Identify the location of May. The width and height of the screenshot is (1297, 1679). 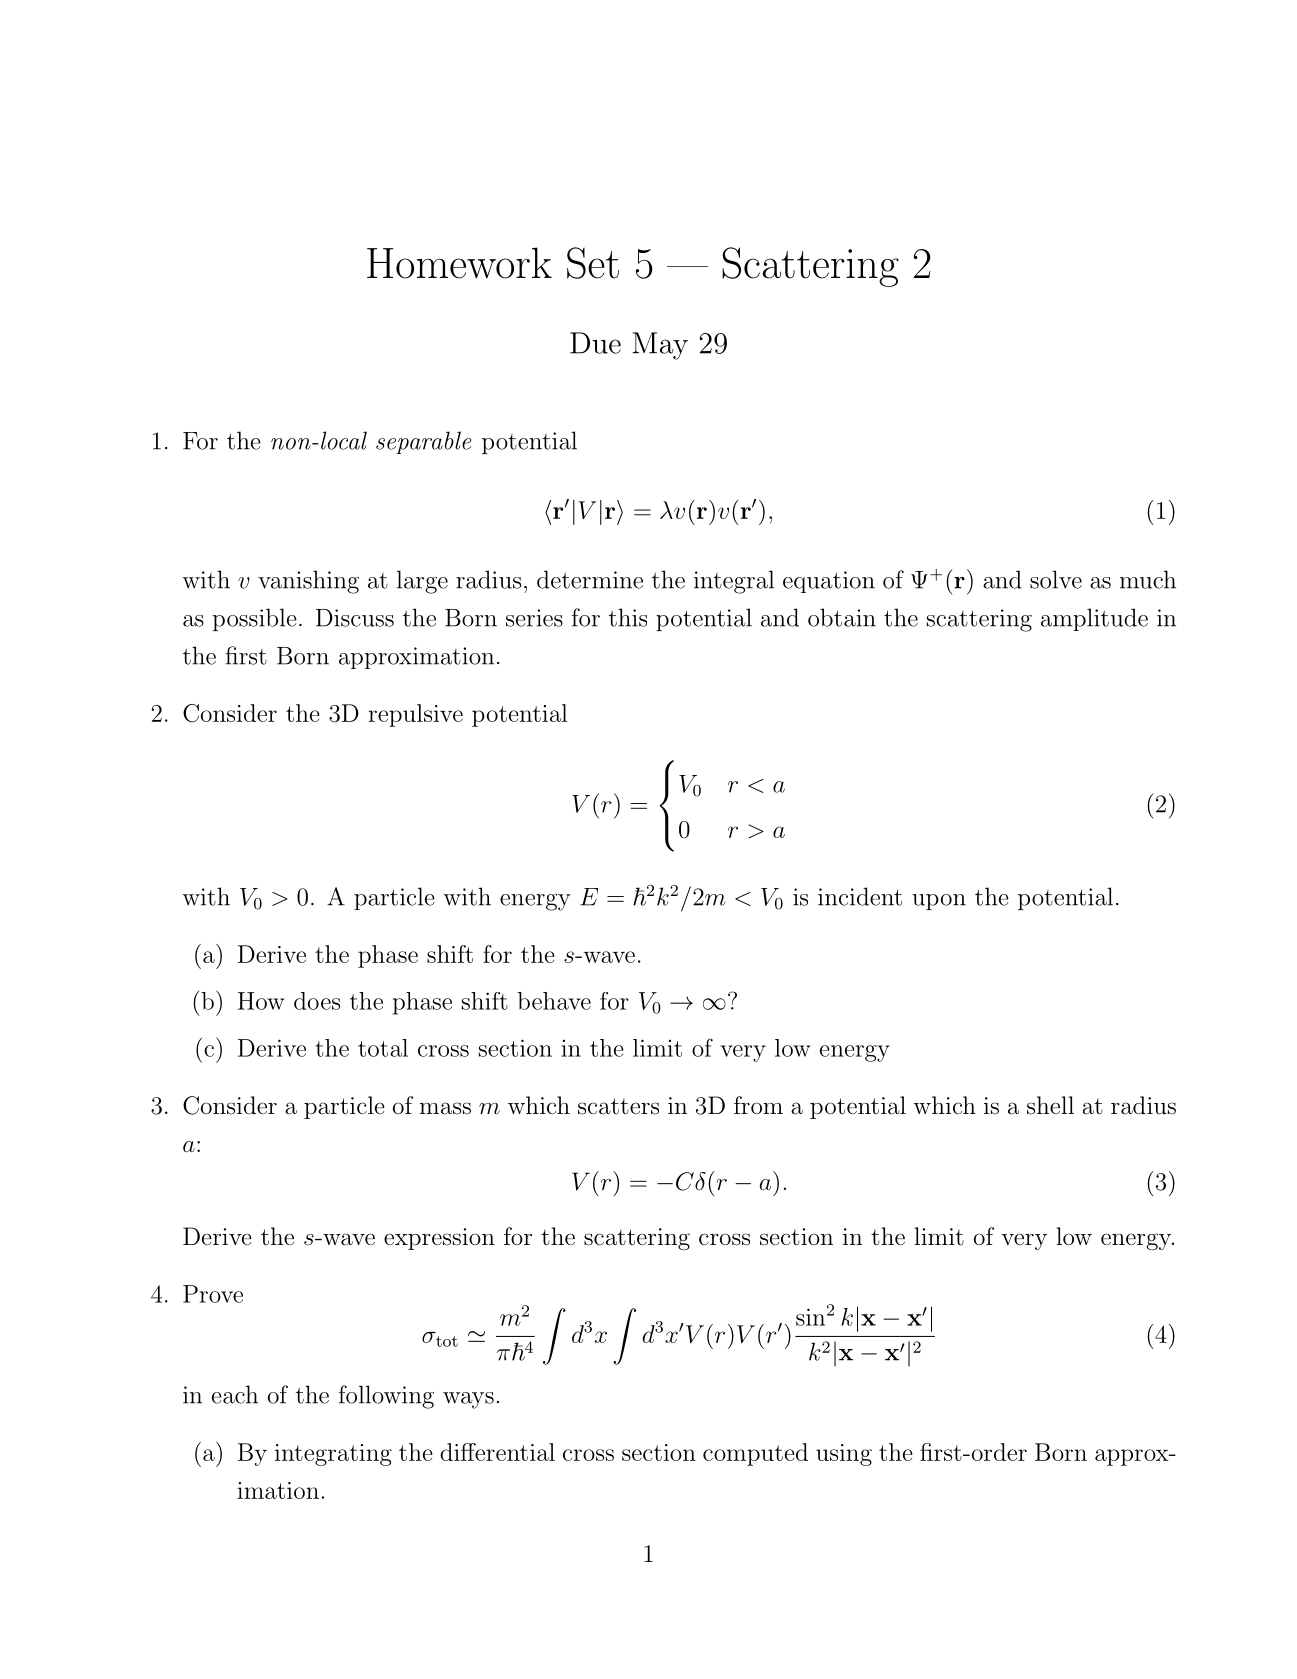
(660, 346).
